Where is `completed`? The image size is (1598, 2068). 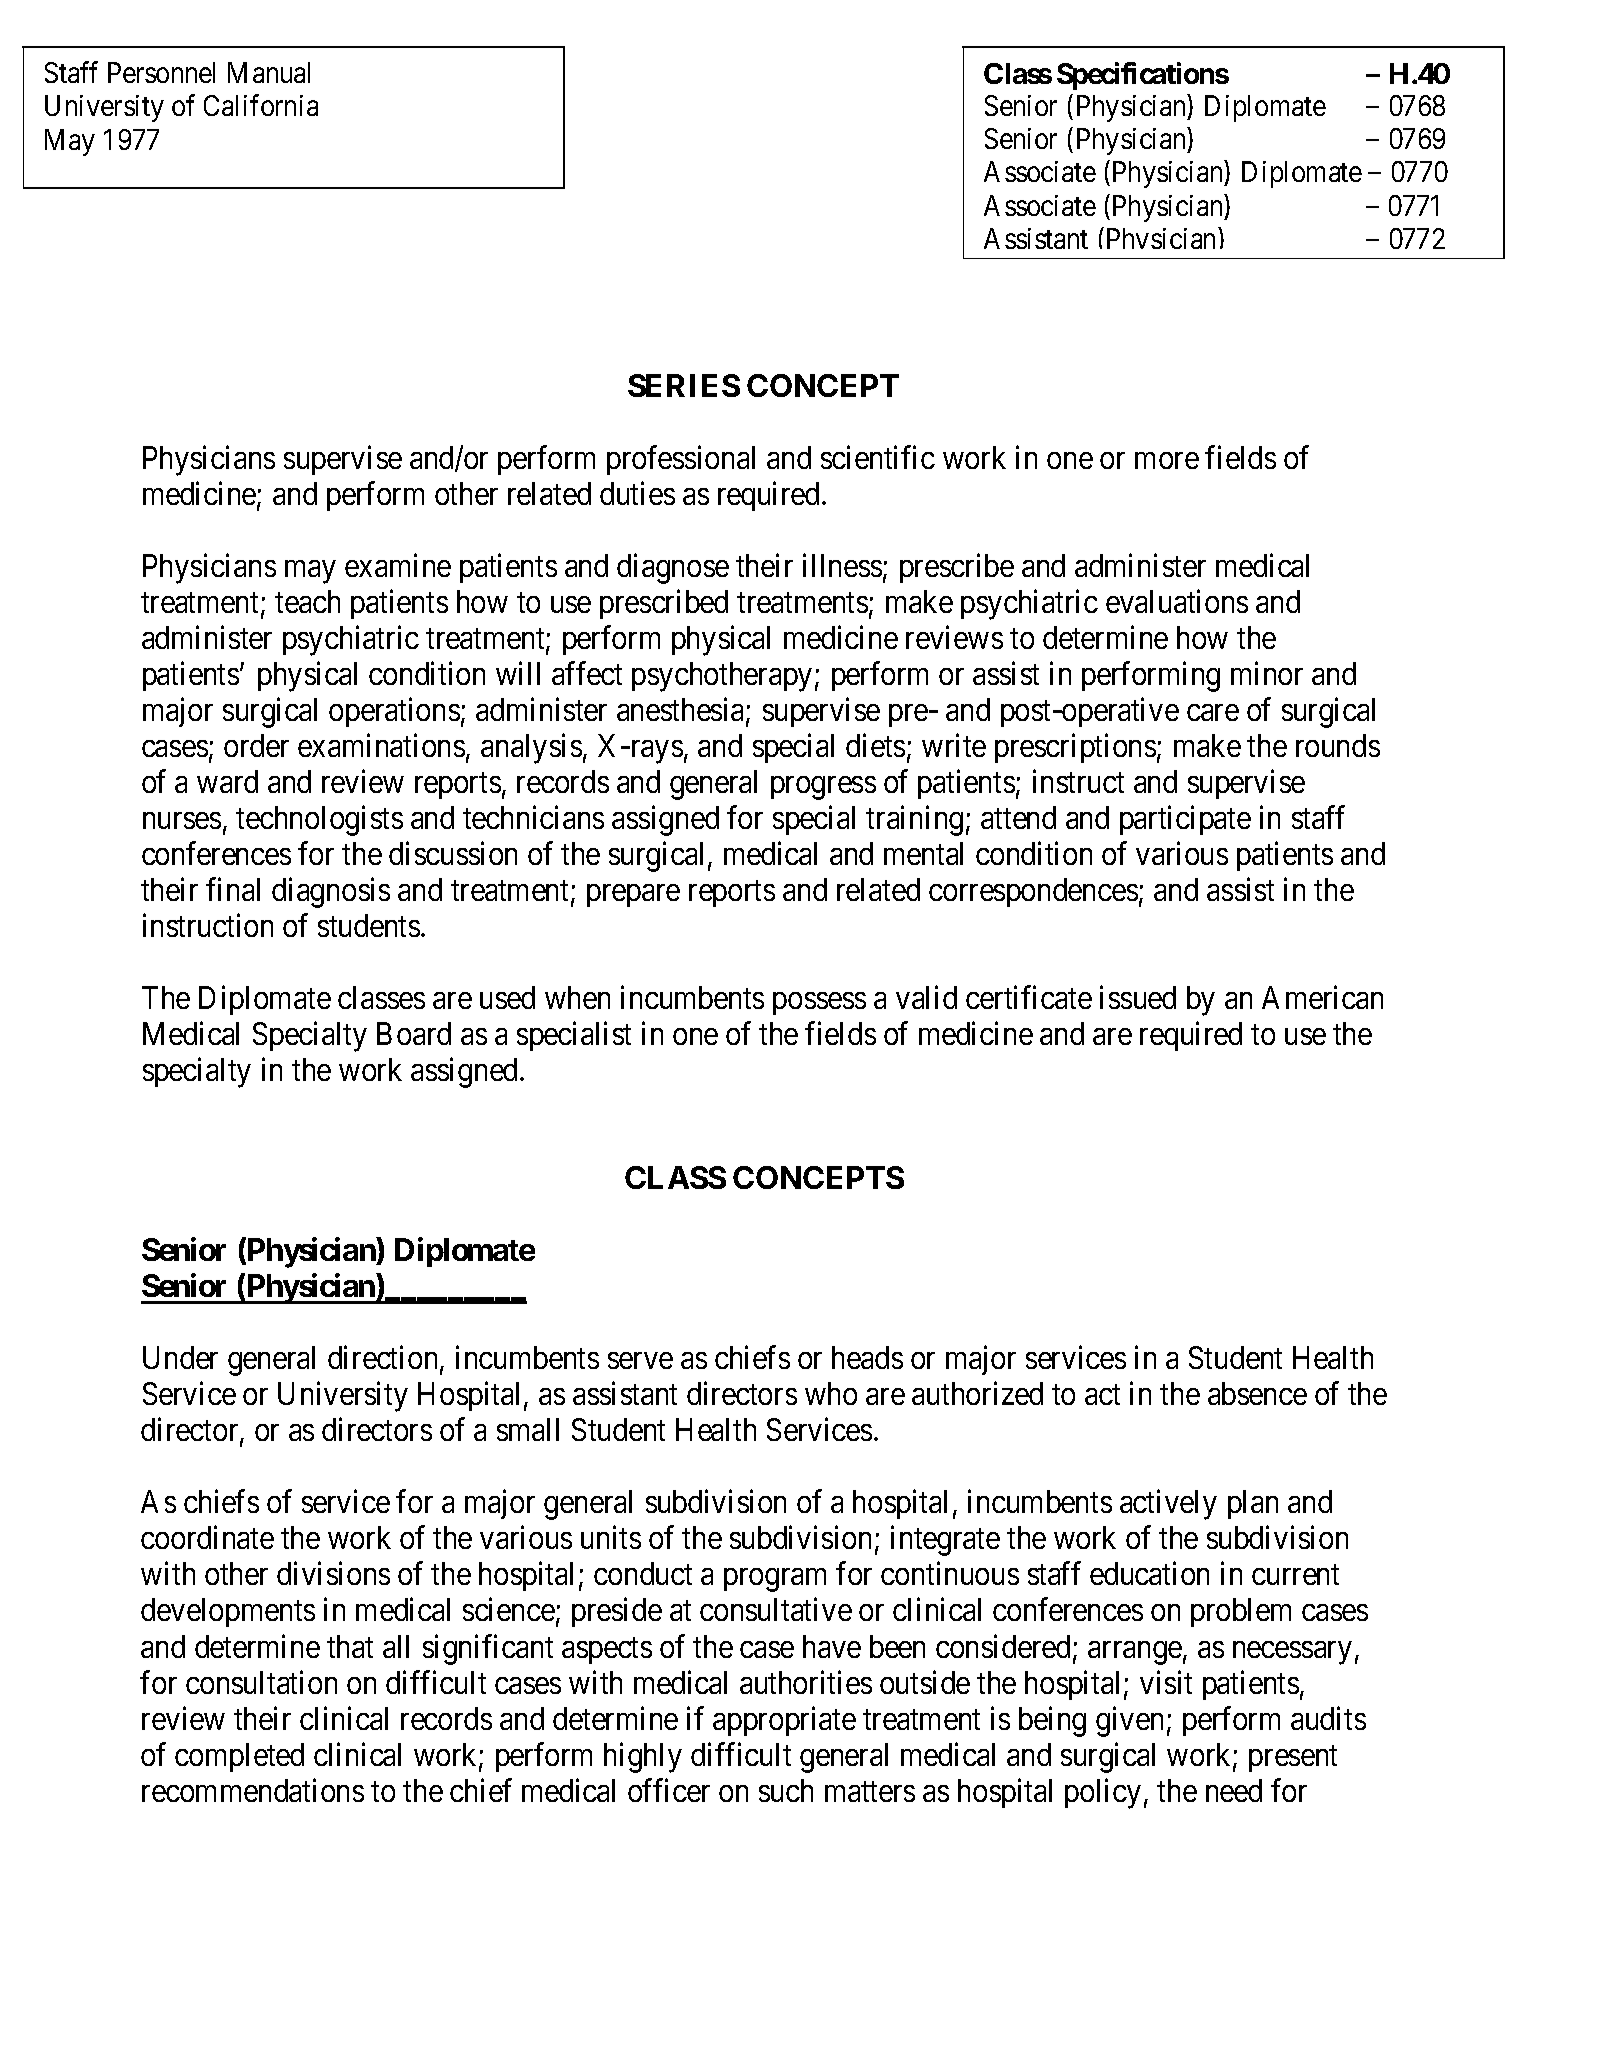
completed is located at coordinates (239, 1757).
